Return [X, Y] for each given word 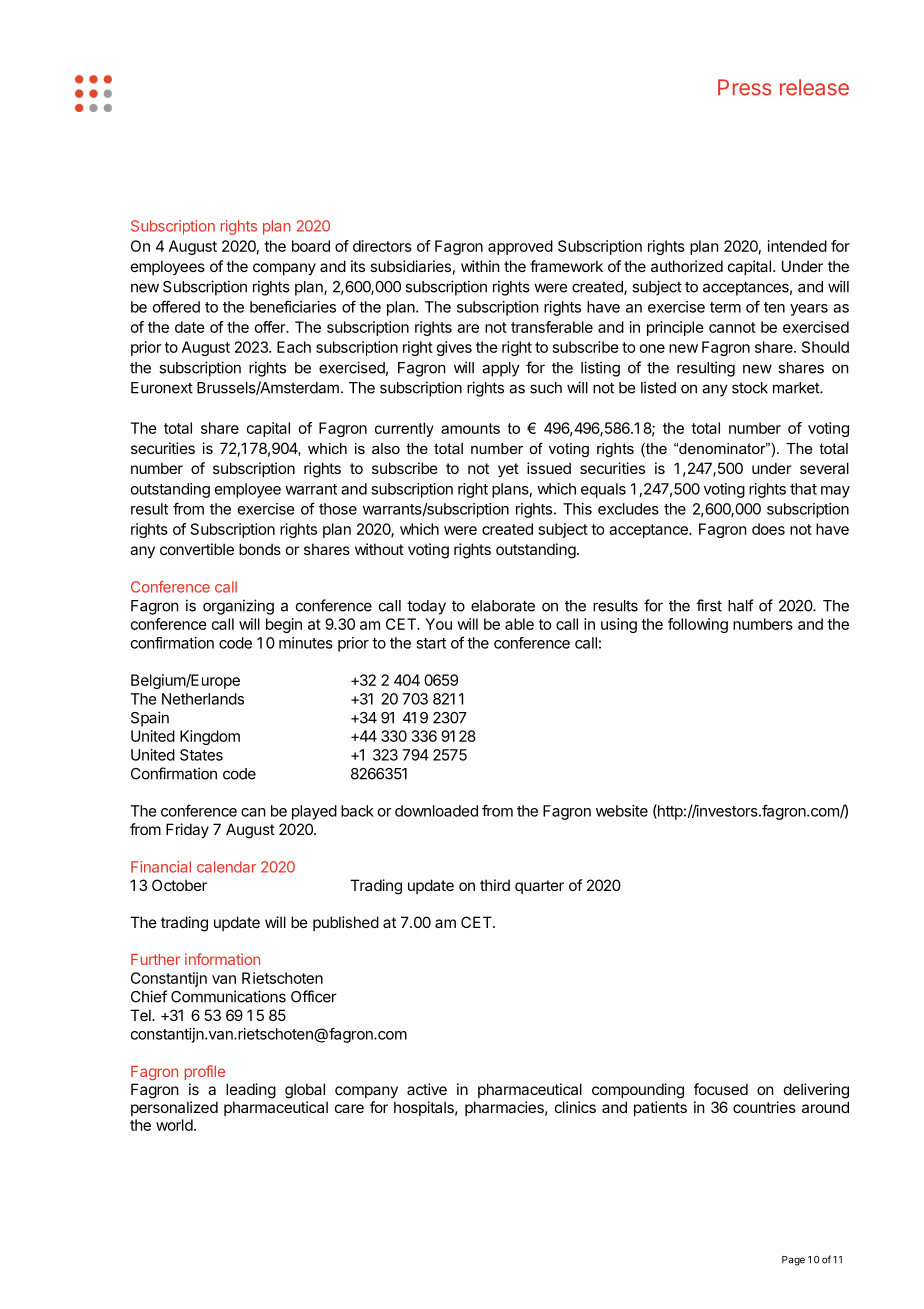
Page [793, 1261]
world [174, 1125]
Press [745, 87]
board [311, 246]
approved [520, 247]
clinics [575, 1107]
